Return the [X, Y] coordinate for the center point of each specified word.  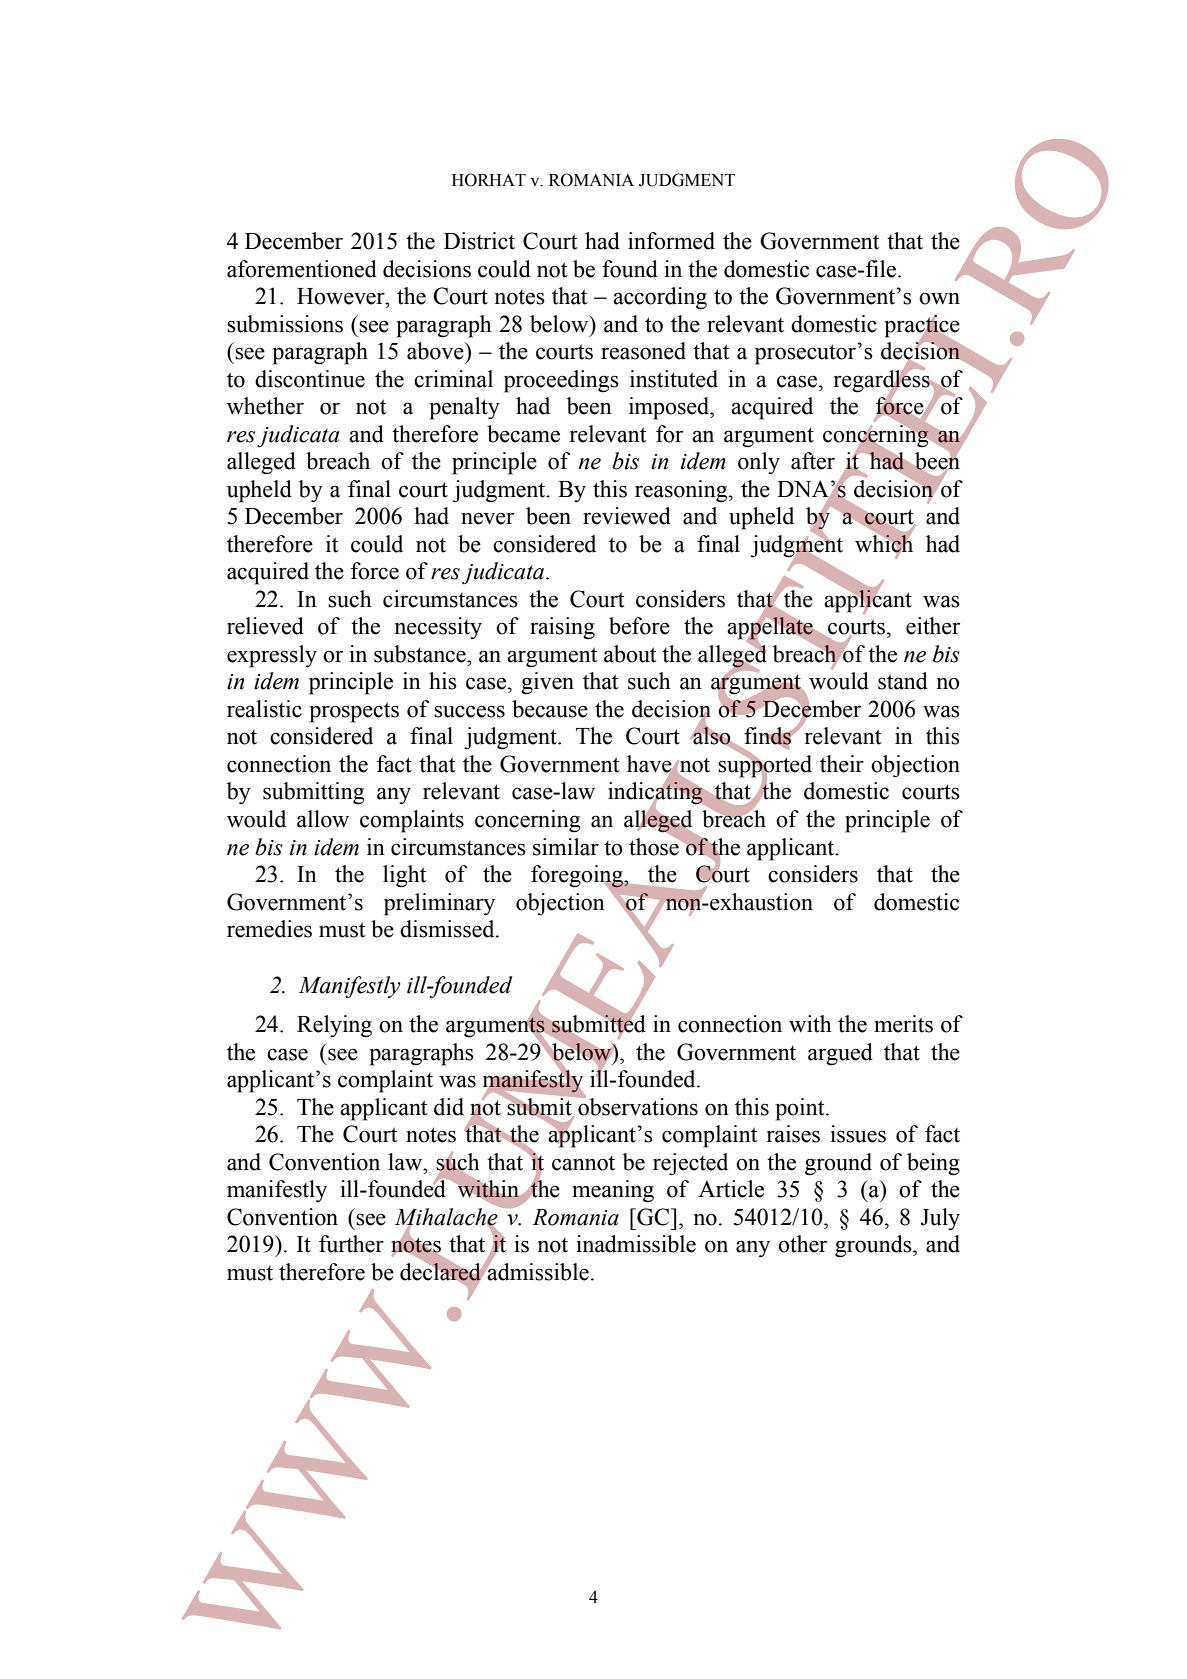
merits [903, 1024]
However [342, 296]
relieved [265, 626]
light [405, 876]
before [639, 626]
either [933, 626]
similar [566, 847]
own [939, 299]
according [660, 298]
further [351, 1244]
